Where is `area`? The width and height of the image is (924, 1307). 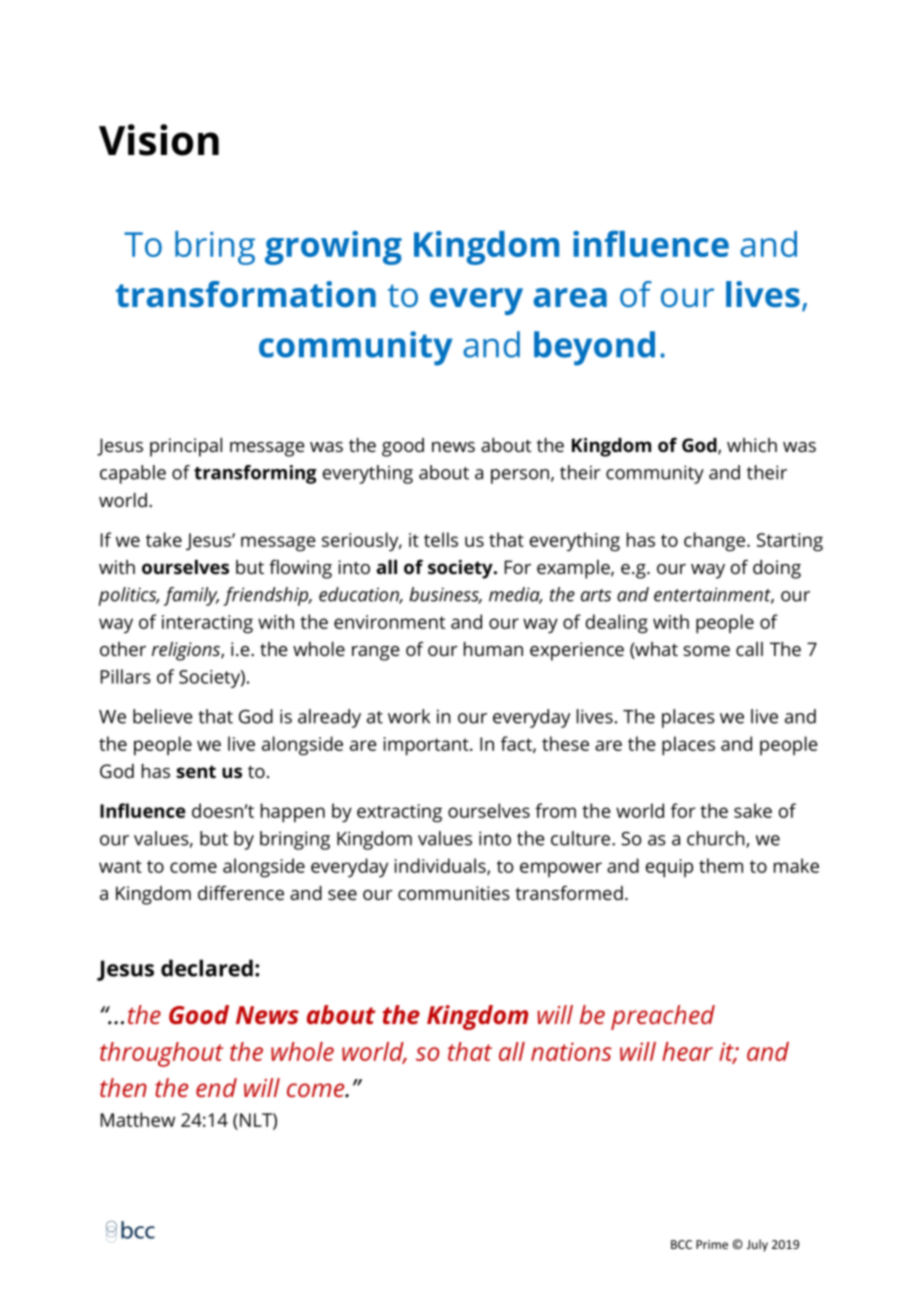
area is located at coordinates (570, 298).
